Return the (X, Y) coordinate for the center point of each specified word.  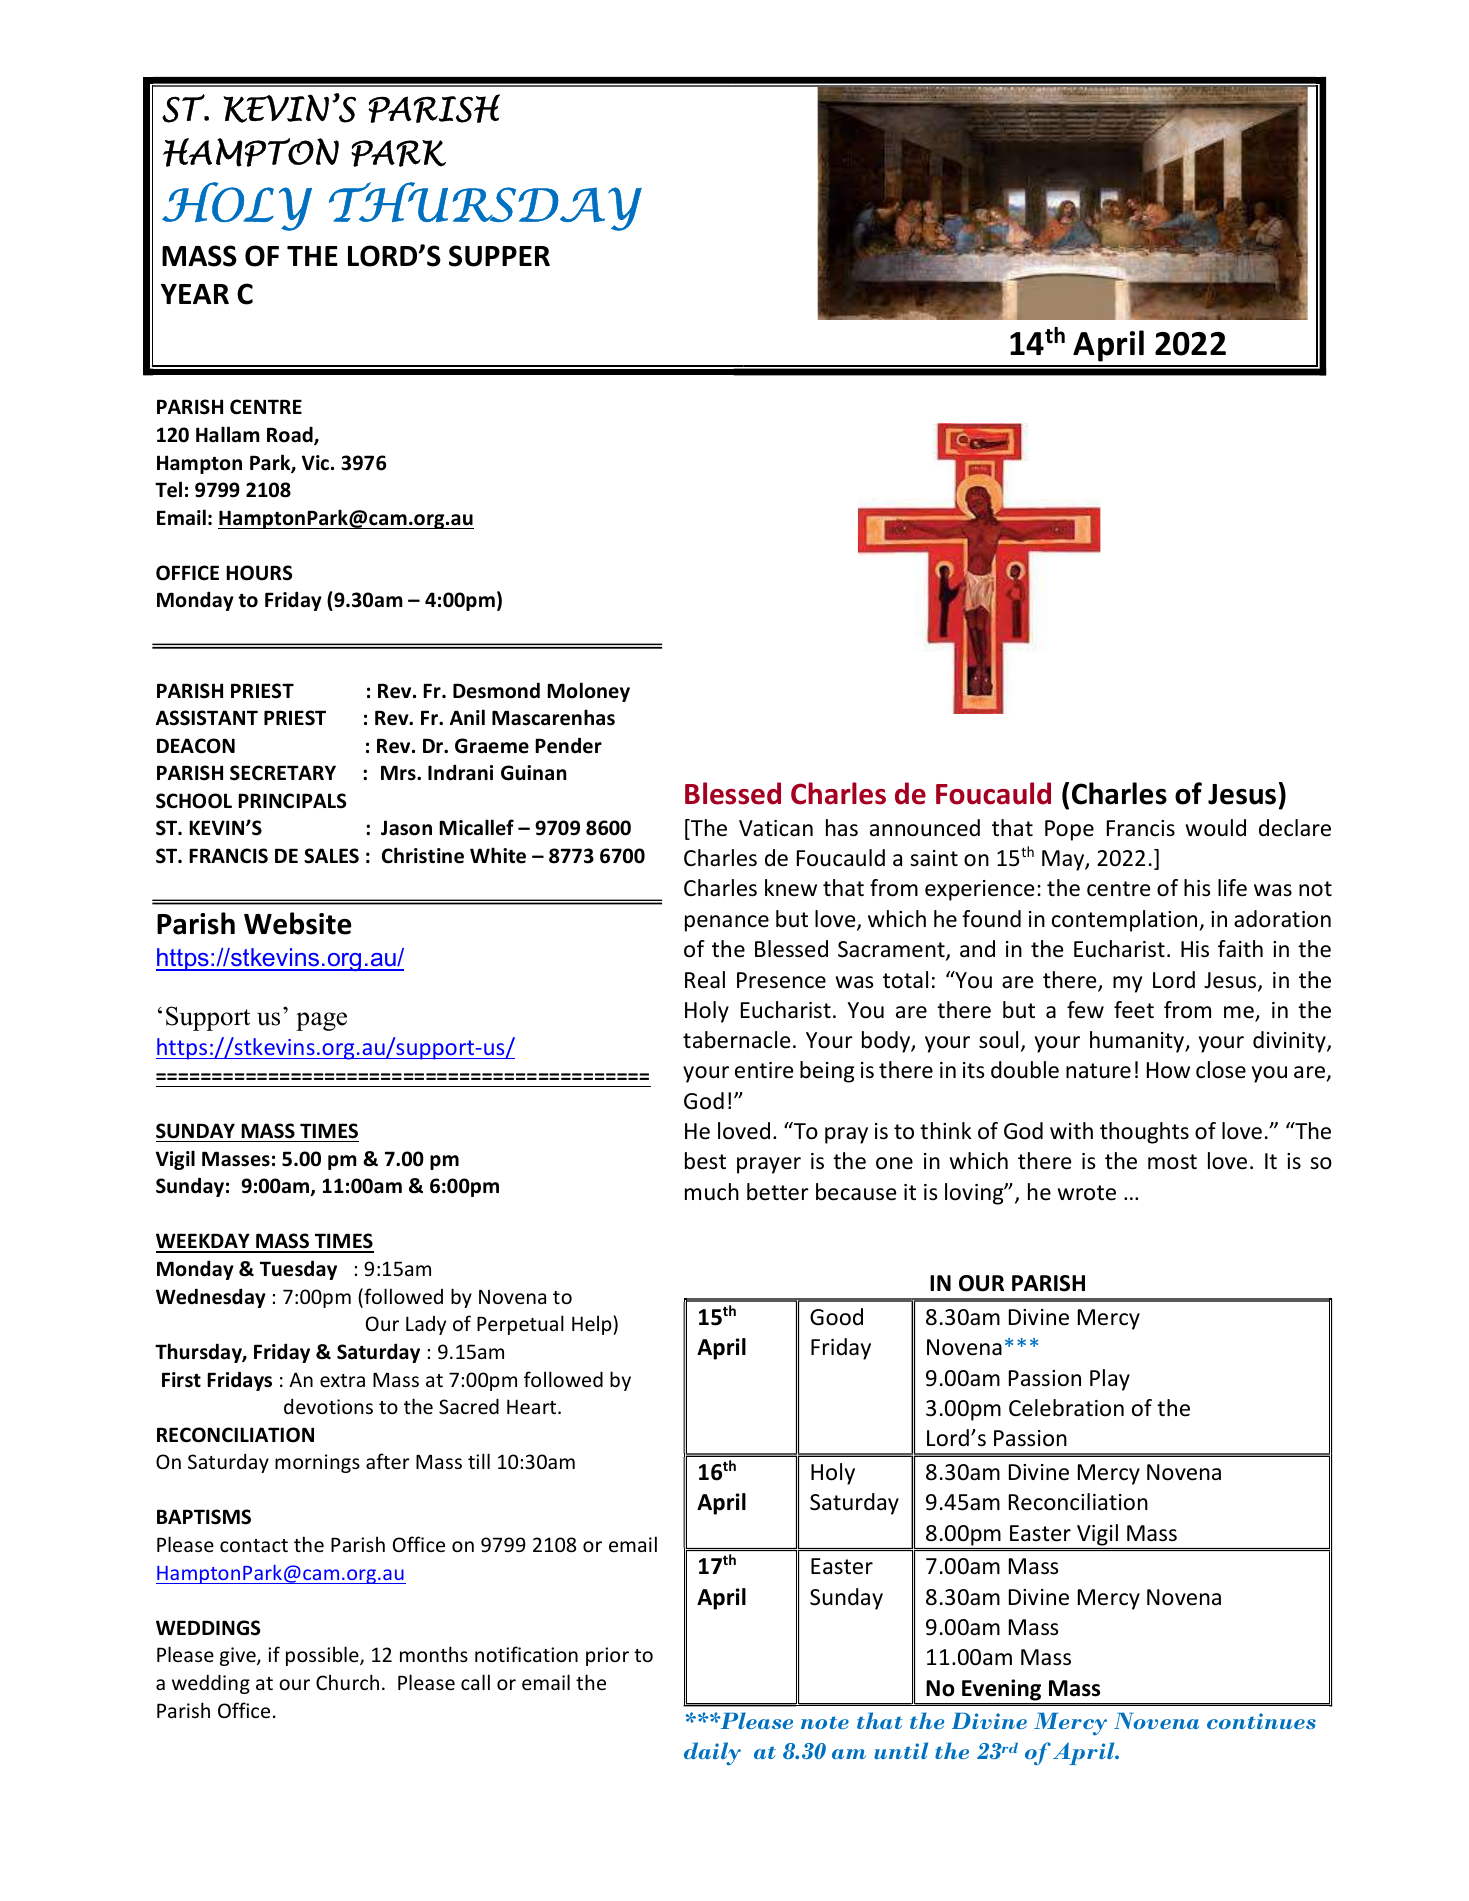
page (321, 1021)
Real (705, 980)
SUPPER (499, 256)
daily (712, 1754)
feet (1134, 1010)
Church (347, 1682)
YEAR (195, 294)
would (1216, 828)
